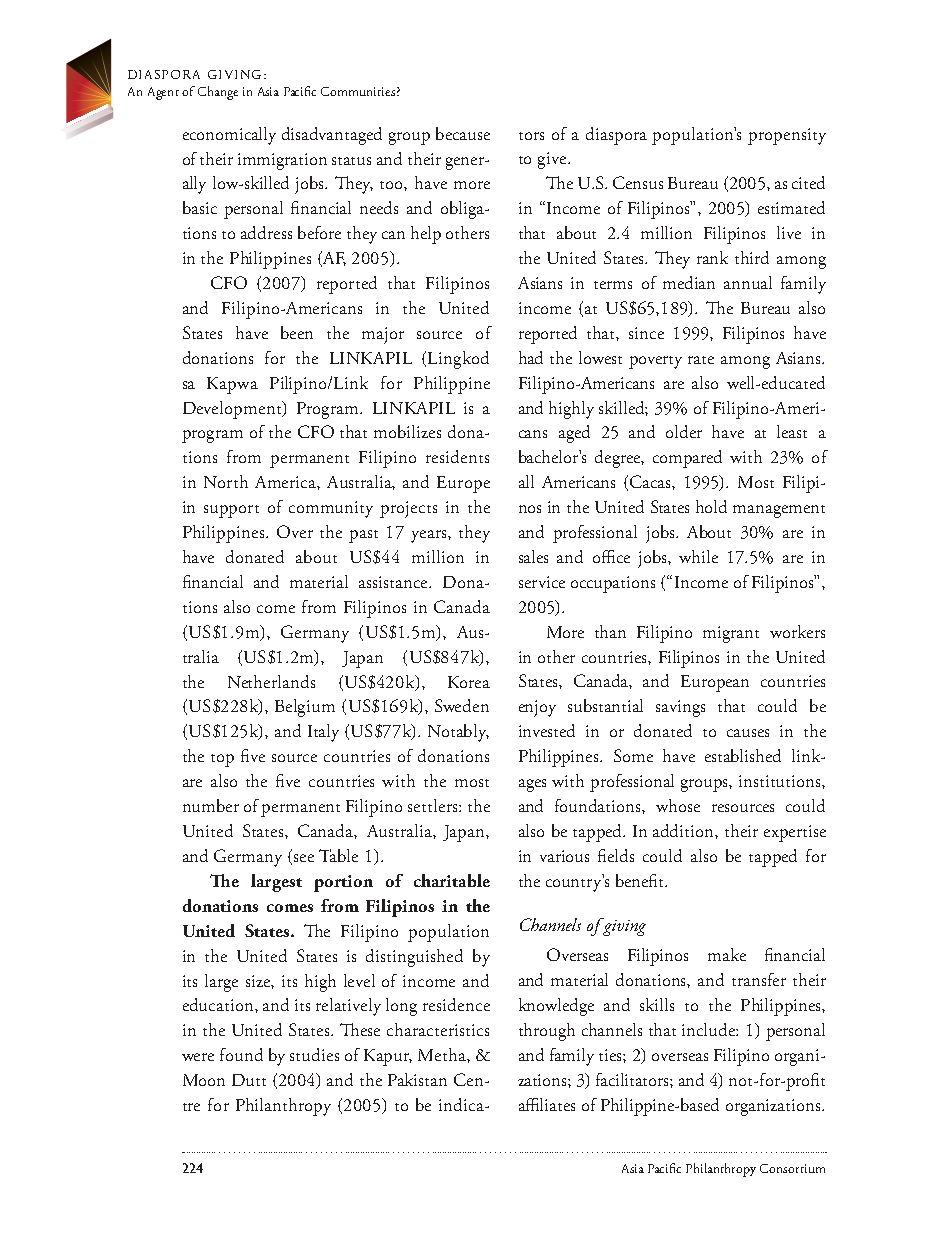 The image size is (952, 1233). What do you see at coordinates (218, 93) in the screenshot?
I see `Change` at bounding box center [218, 93].
